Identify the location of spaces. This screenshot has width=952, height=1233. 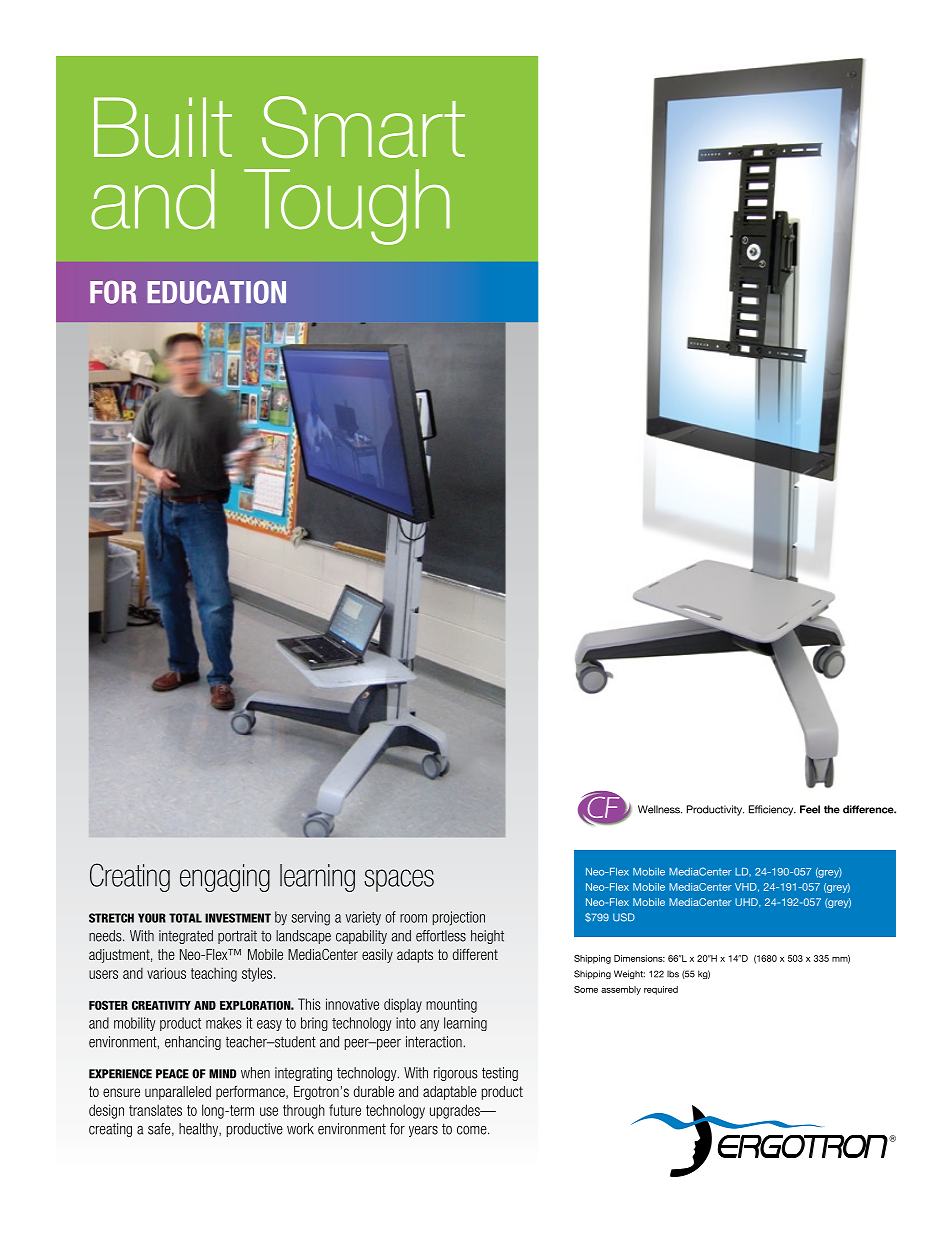
(399, 880).
